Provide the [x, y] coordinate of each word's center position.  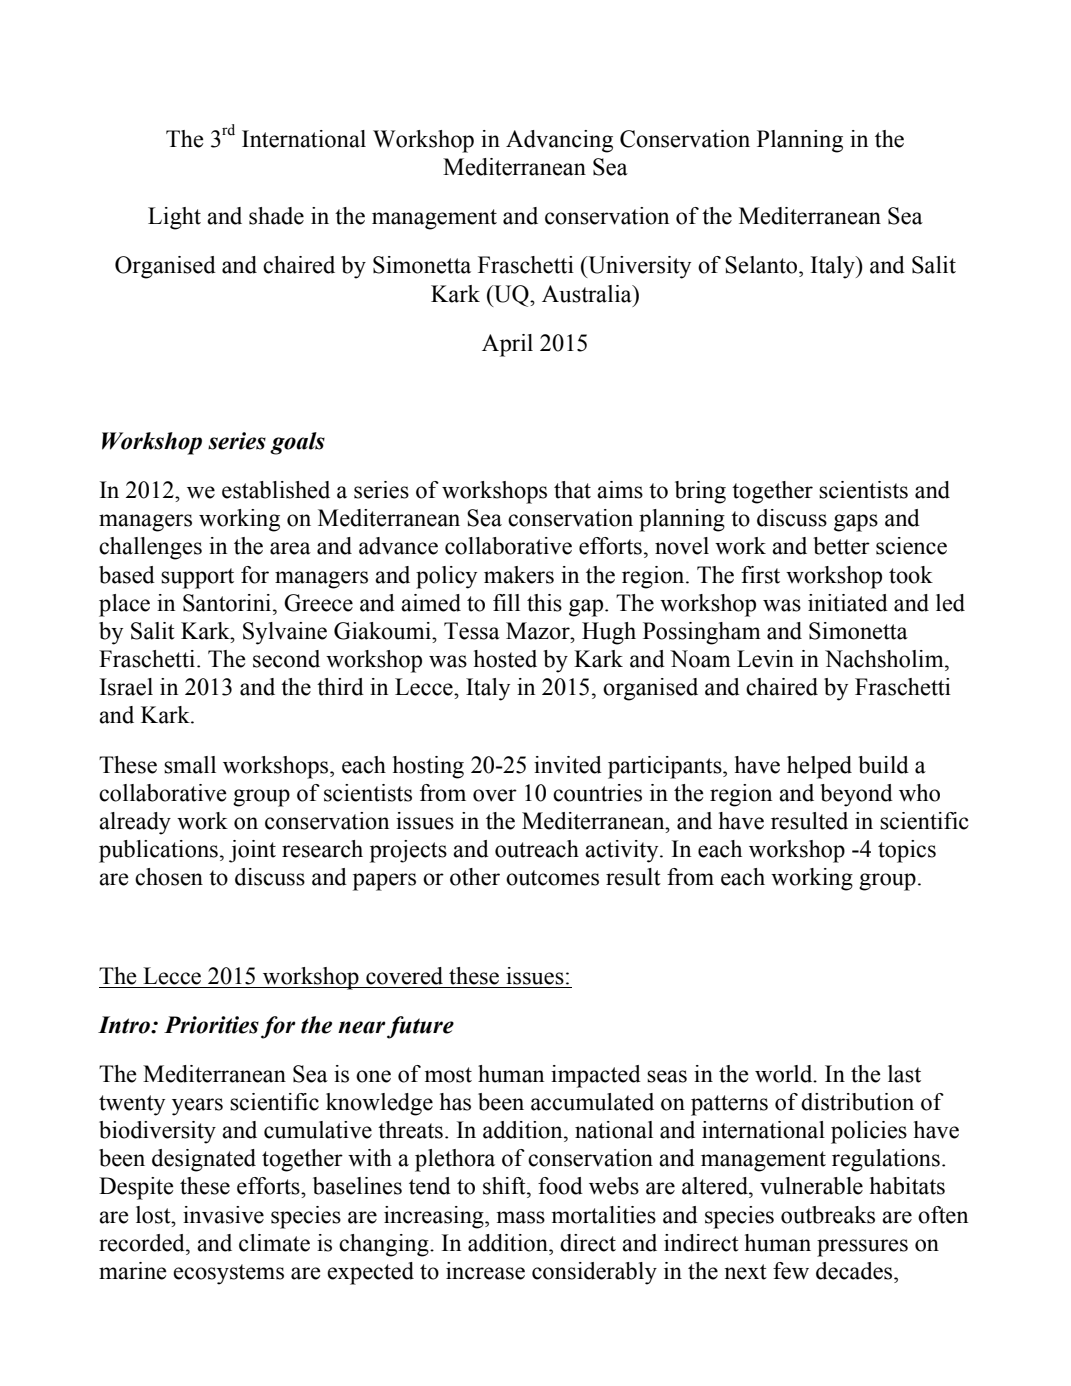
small [190, 765]
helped [819, 767]
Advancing [559, 141]
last [904, 1074]
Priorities [211, 1025]
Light [174, 218]
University [638, 267]
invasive [223, 1215]
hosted [505, 659]
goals [297, 443]
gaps [856, 523]
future [420, 1027]
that [572, 490]
